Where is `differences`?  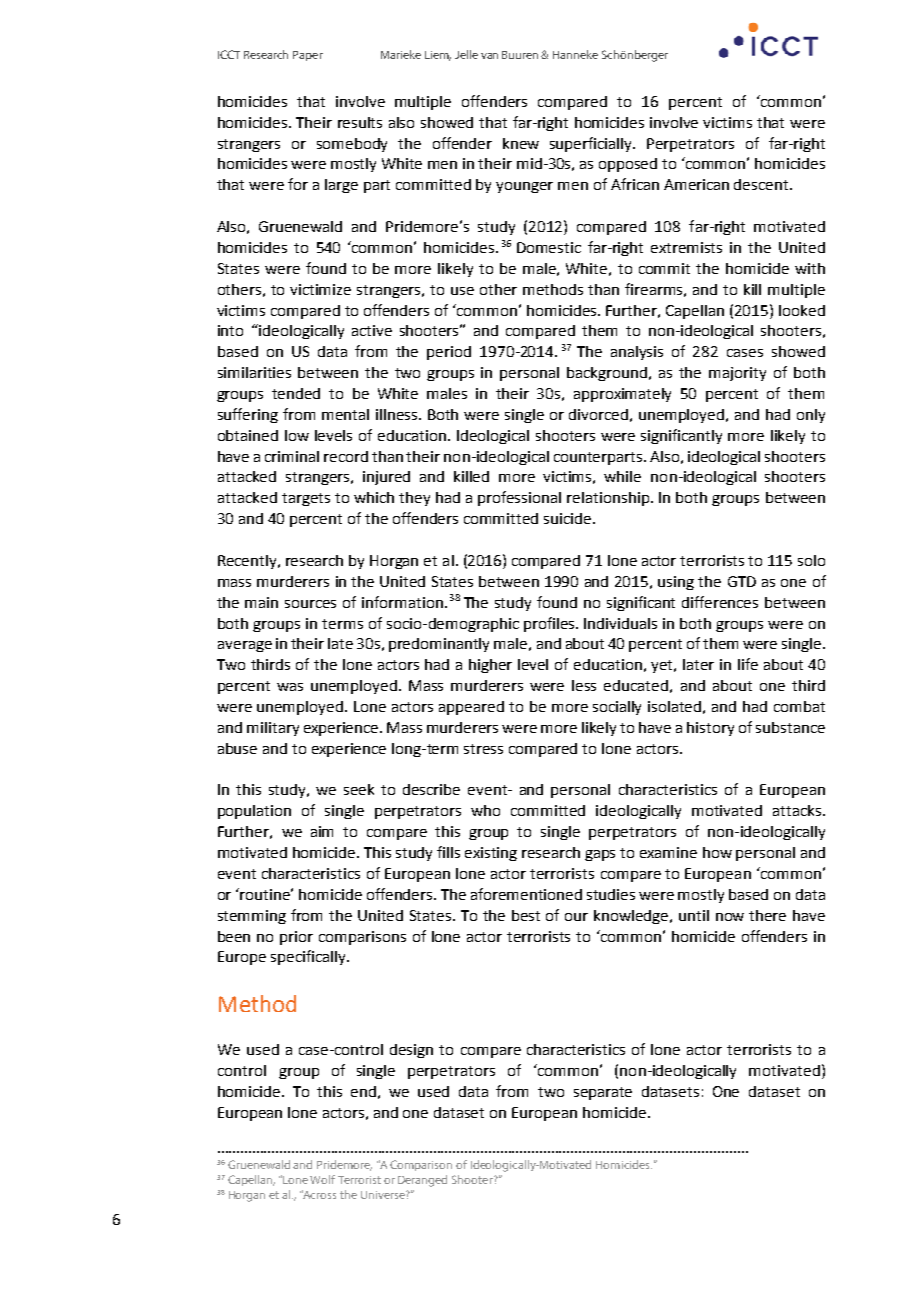 differences is located at coordinates (720, 602).
